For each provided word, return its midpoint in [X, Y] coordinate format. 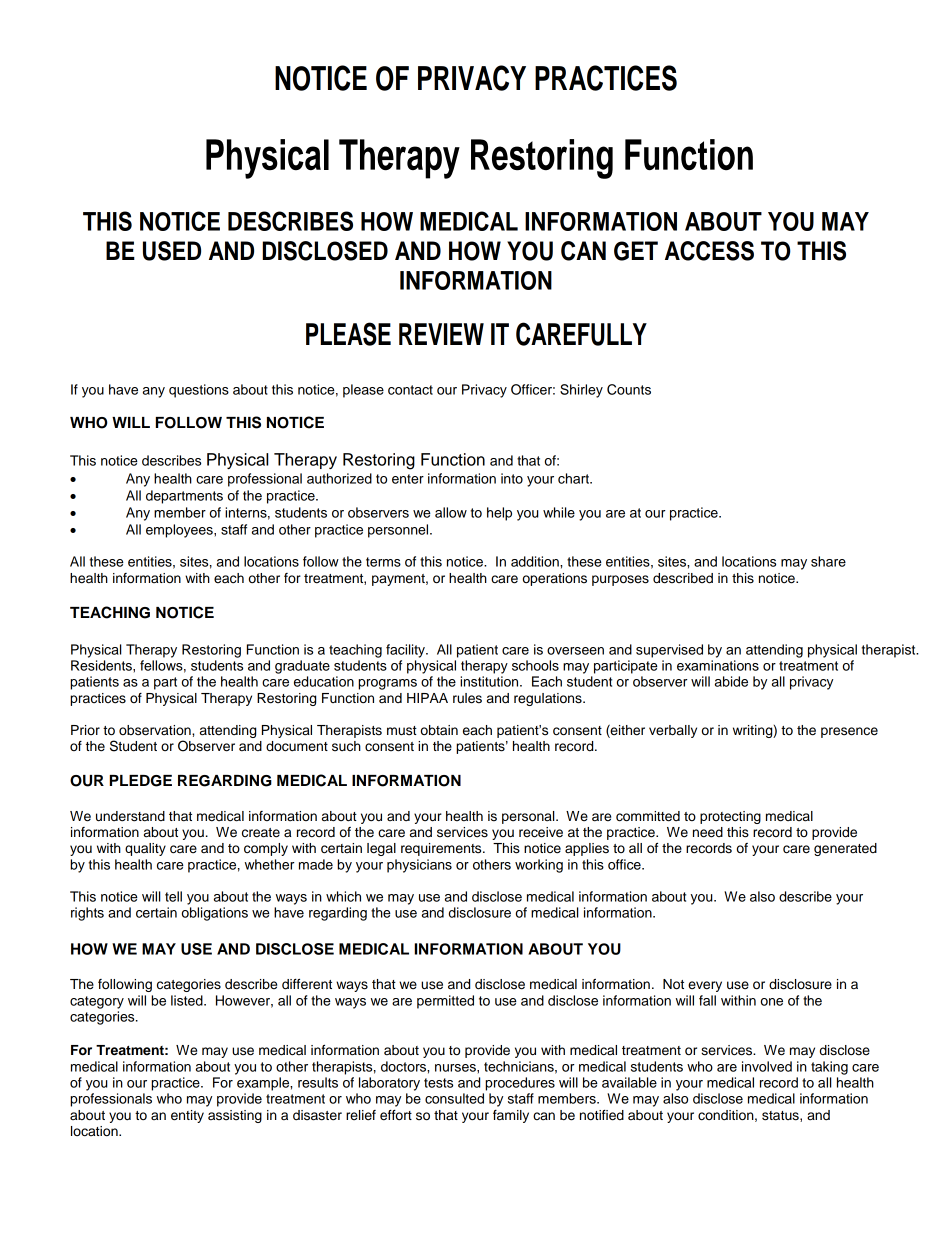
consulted [454, 1098]
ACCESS [709, 251]
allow [451, 512]
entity [187, 1116]
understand [130, 816]
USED [172, 251]
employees [180, 531]
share [828, 561]
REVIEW [441, 334]
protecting [730, 817]
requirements [442, 849]
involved [767, 1066]
